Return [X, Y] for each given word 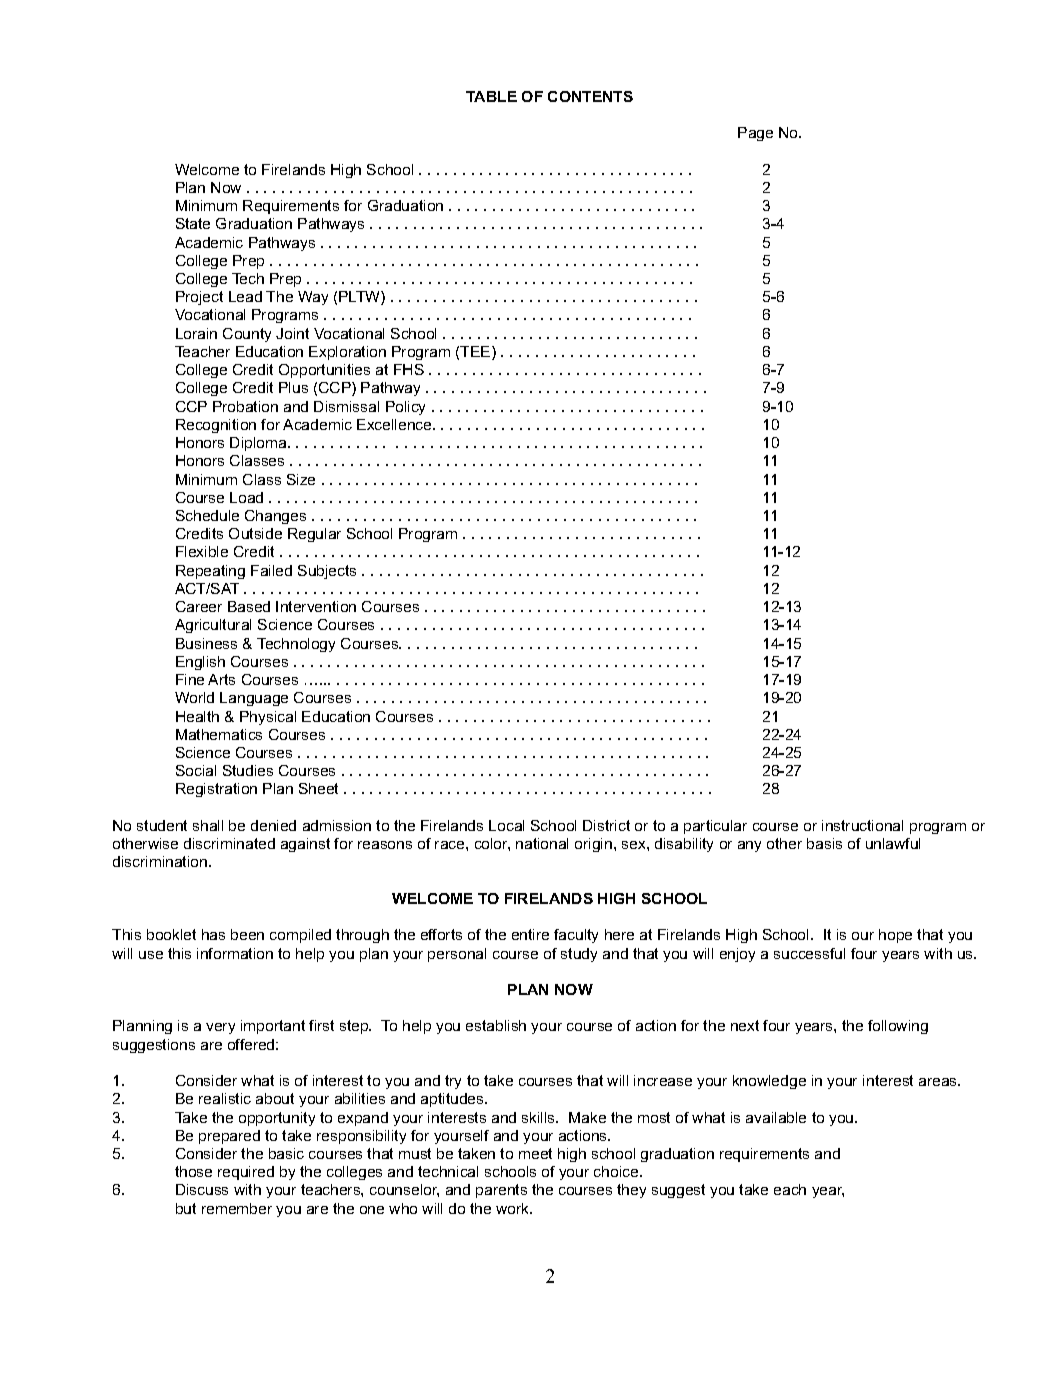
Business [206, 643]
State [193, 223]
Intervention [316, 606]
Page [755, 134]
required [246, 1173]
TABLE [491, 96]
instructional [862, 825]
